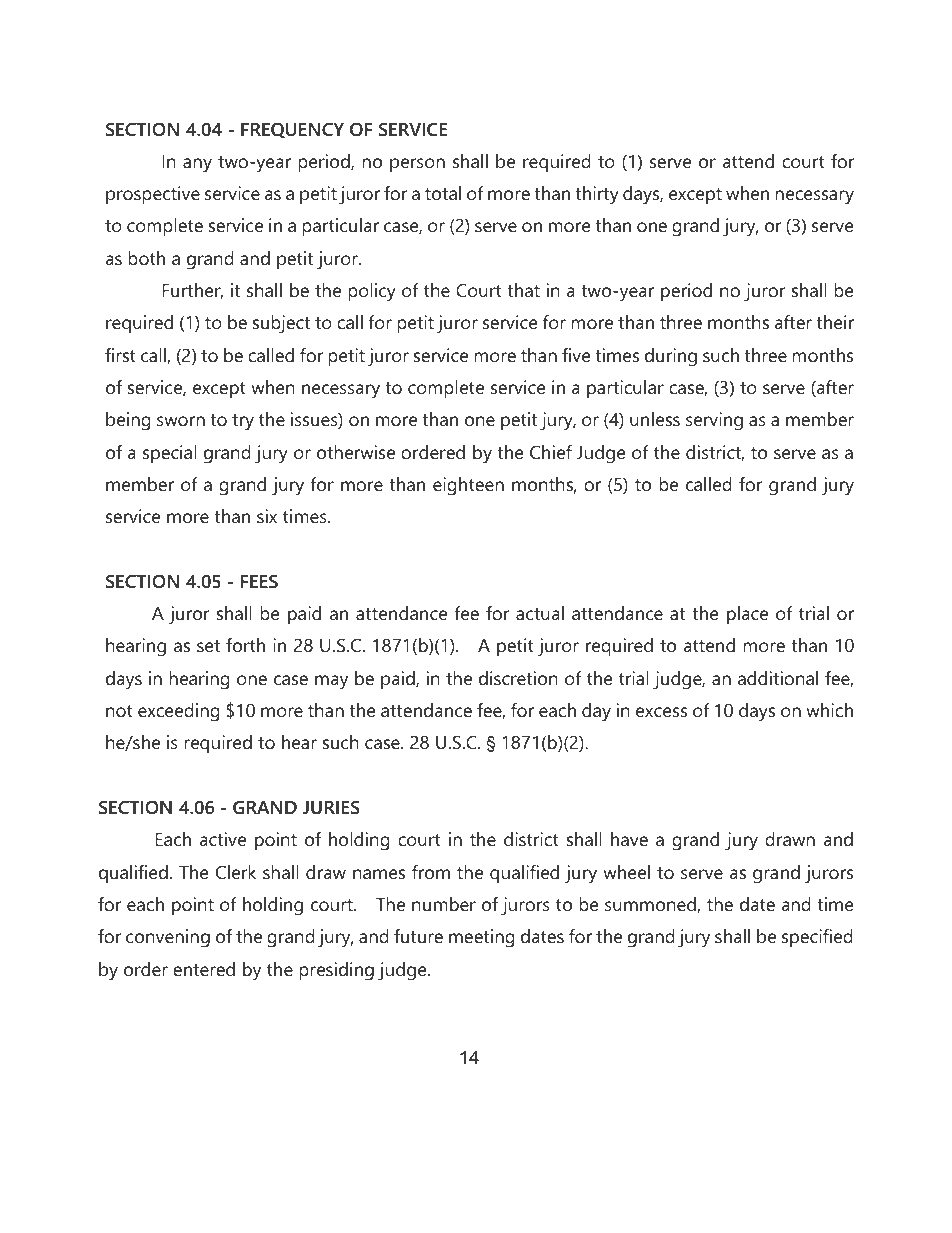  I want to click on total, so click(443, 193).
